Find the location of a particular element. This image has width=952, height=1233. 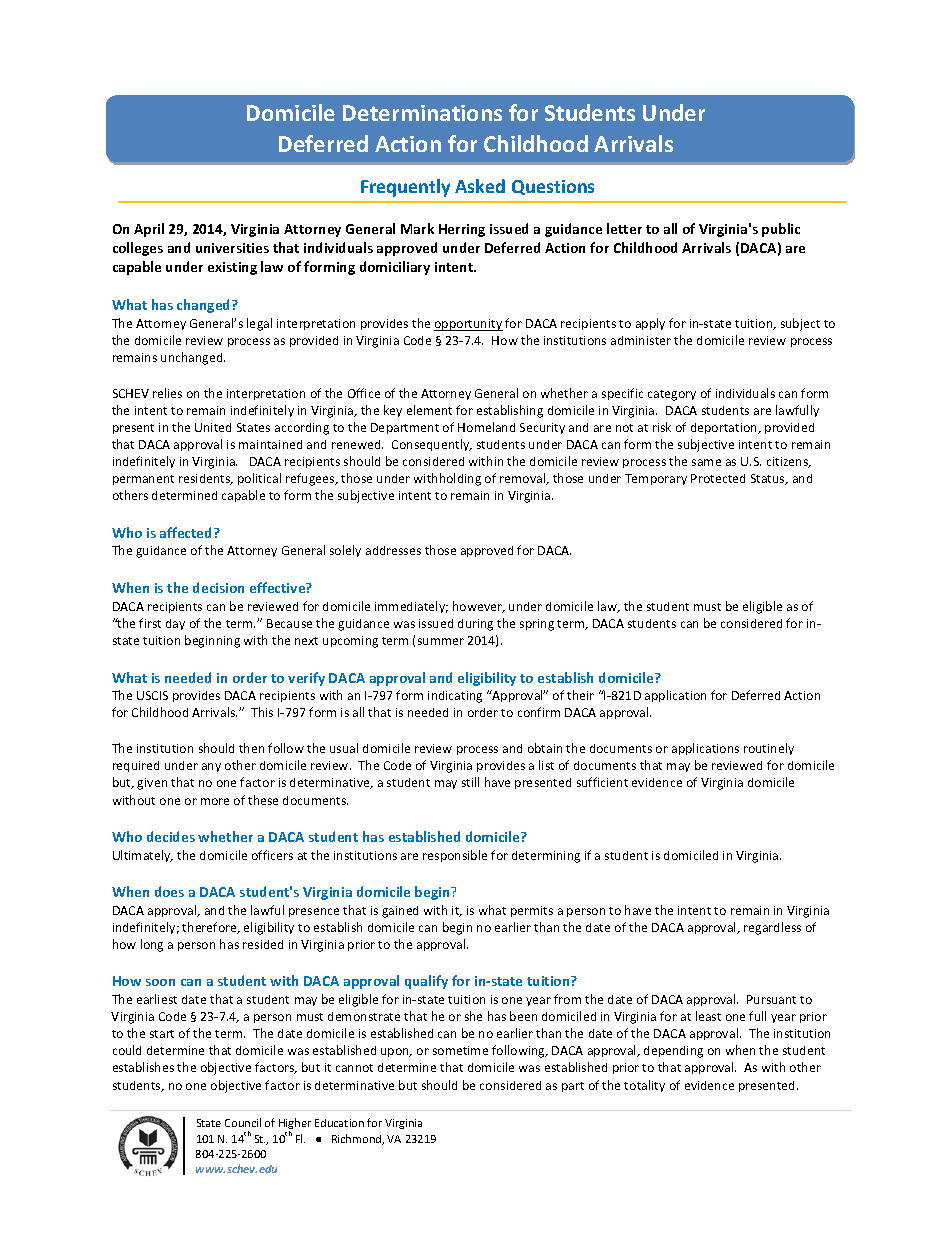

universities is located at coordinates (232, 248).
